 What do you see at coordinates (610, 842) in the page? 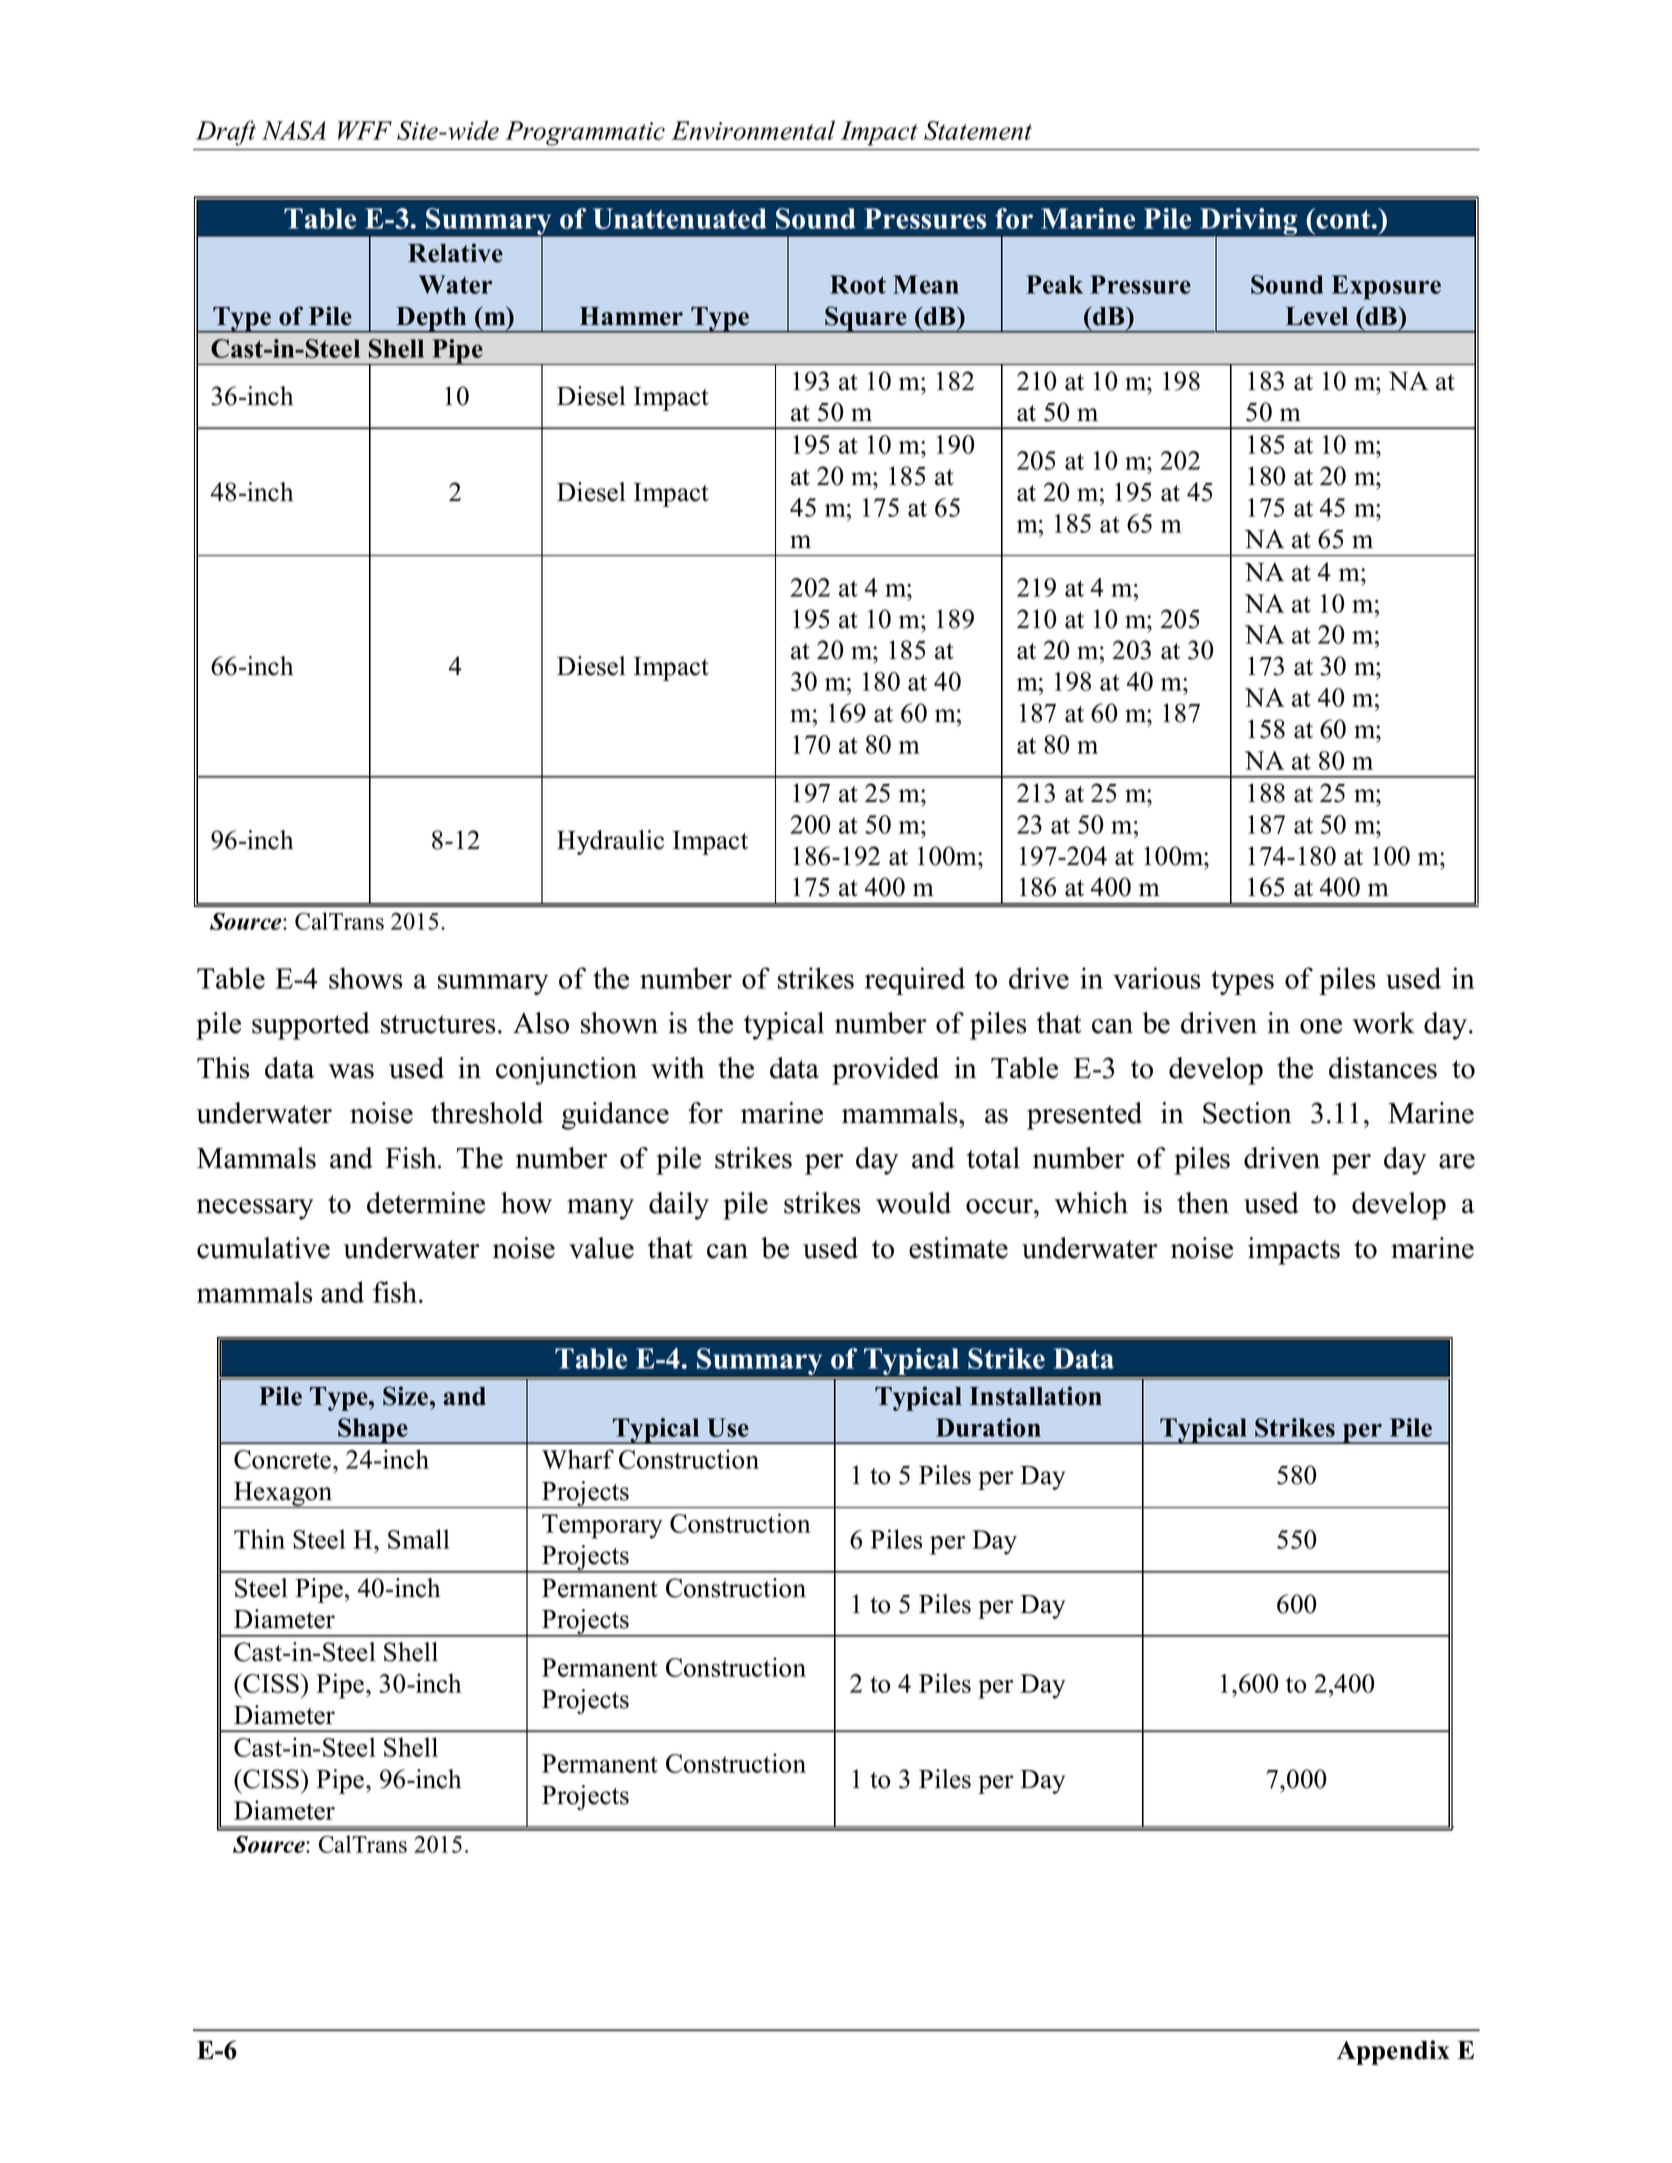
I see `Hydraulic` at bounding box center [610, 842].
